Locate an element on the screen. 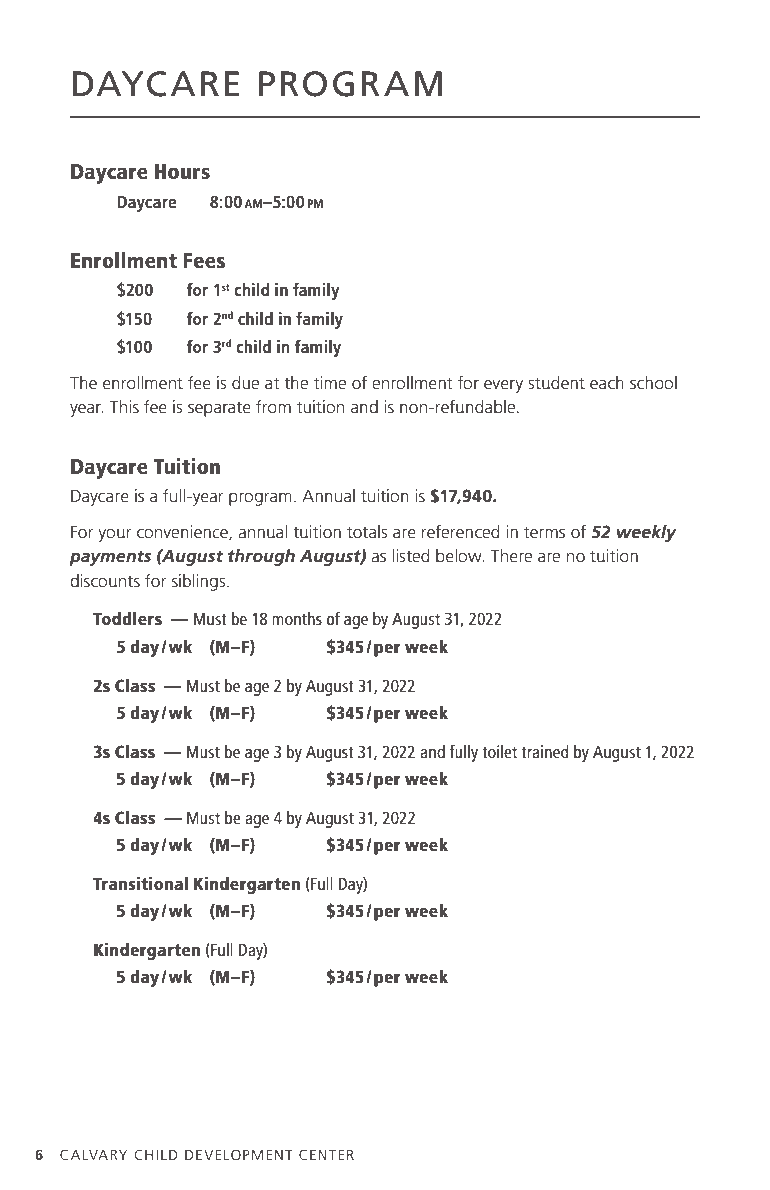  toilet is located at coordinates (499, 751).
